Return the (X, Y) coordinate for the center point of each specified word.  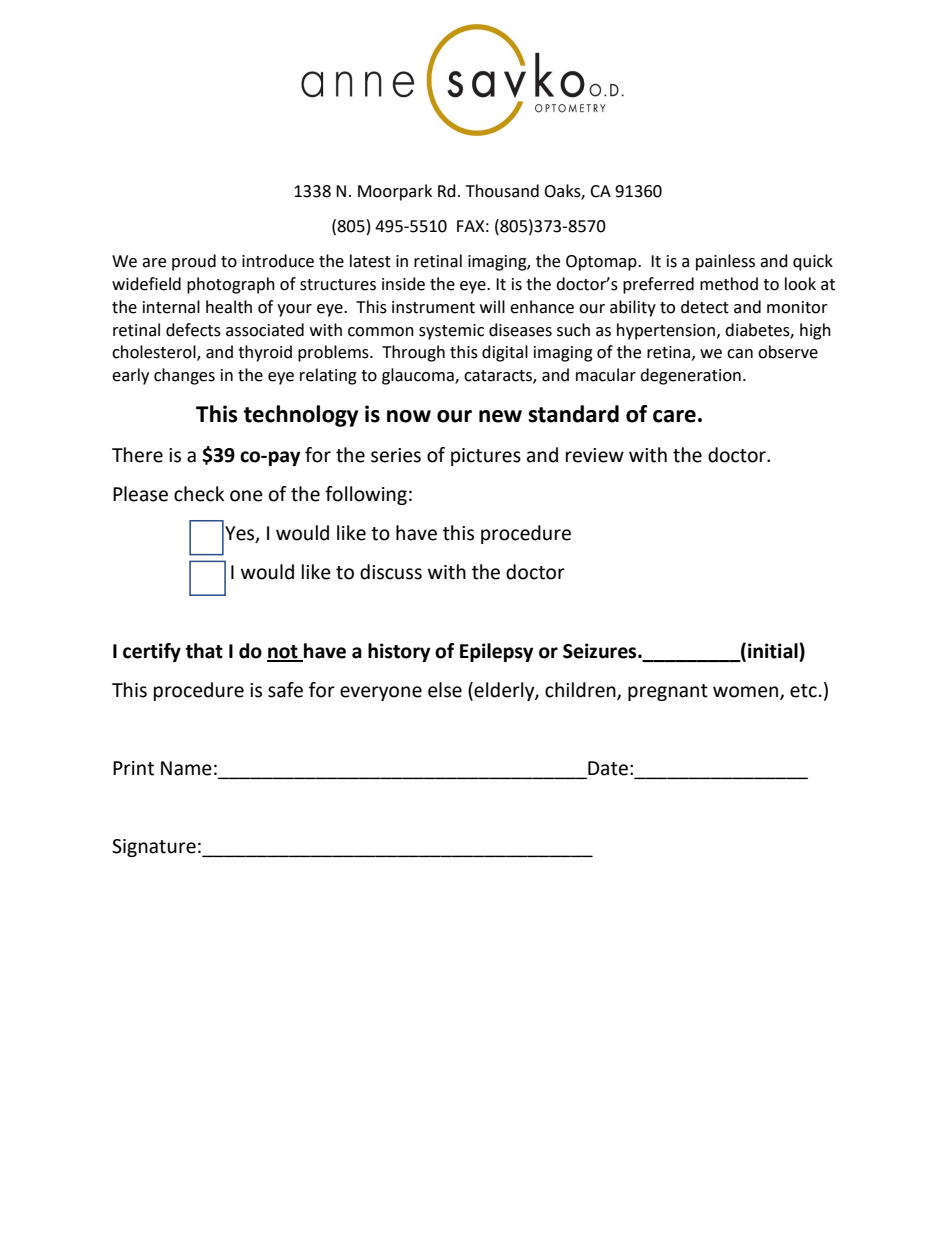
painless (725, 262)
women (745, 692)
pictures (486, 457)
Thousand (502, 191)
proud (194, 262)
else (445, 690)
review (595, 455)
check (199, 494)
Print (133, 768)
